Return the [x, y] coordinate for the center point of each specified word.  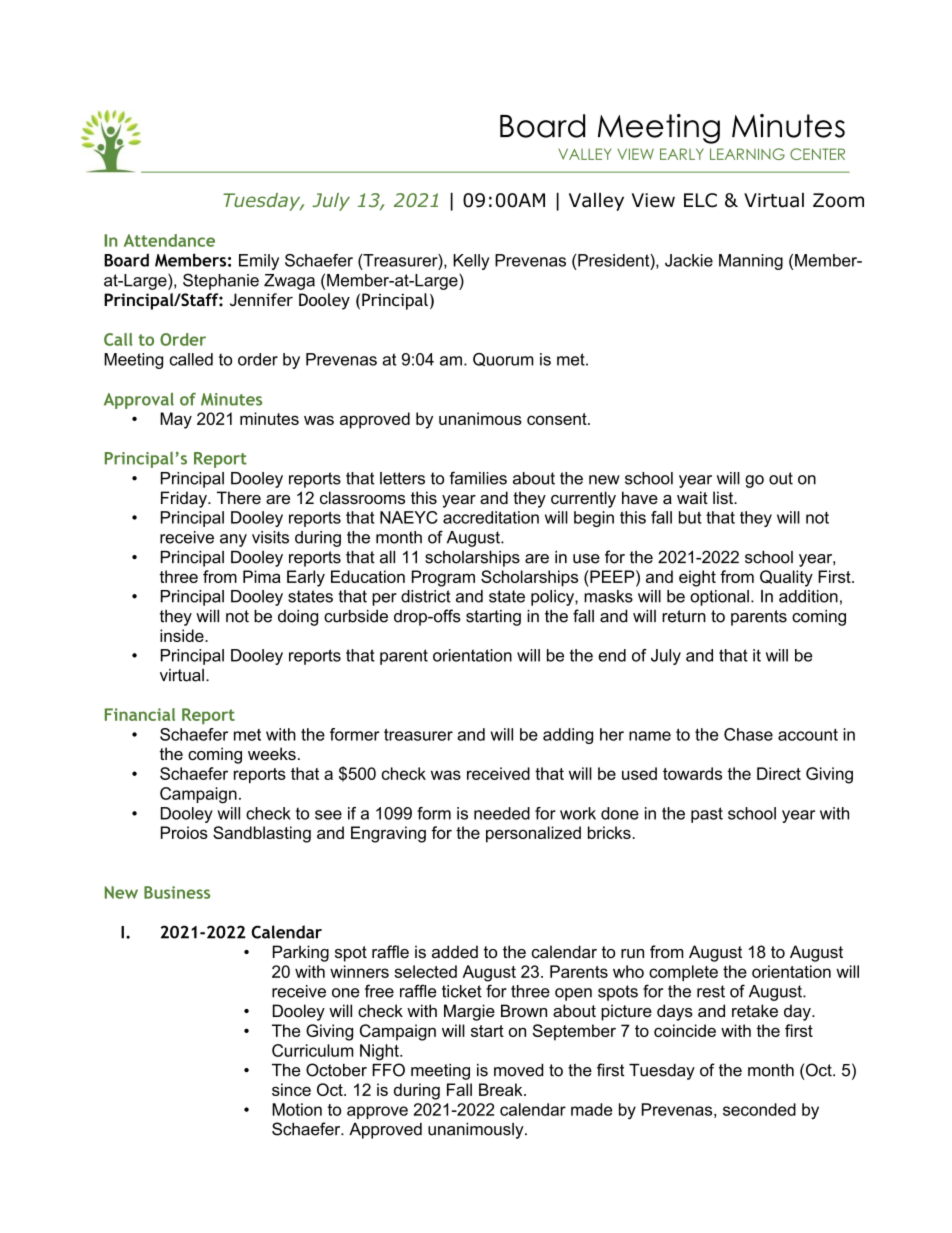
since [291, 1089]
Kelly [471, 262]
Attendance [169, 240]
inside [183, 635]
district [426, 596]
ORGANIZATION [788, 172]
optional [719, 598]
